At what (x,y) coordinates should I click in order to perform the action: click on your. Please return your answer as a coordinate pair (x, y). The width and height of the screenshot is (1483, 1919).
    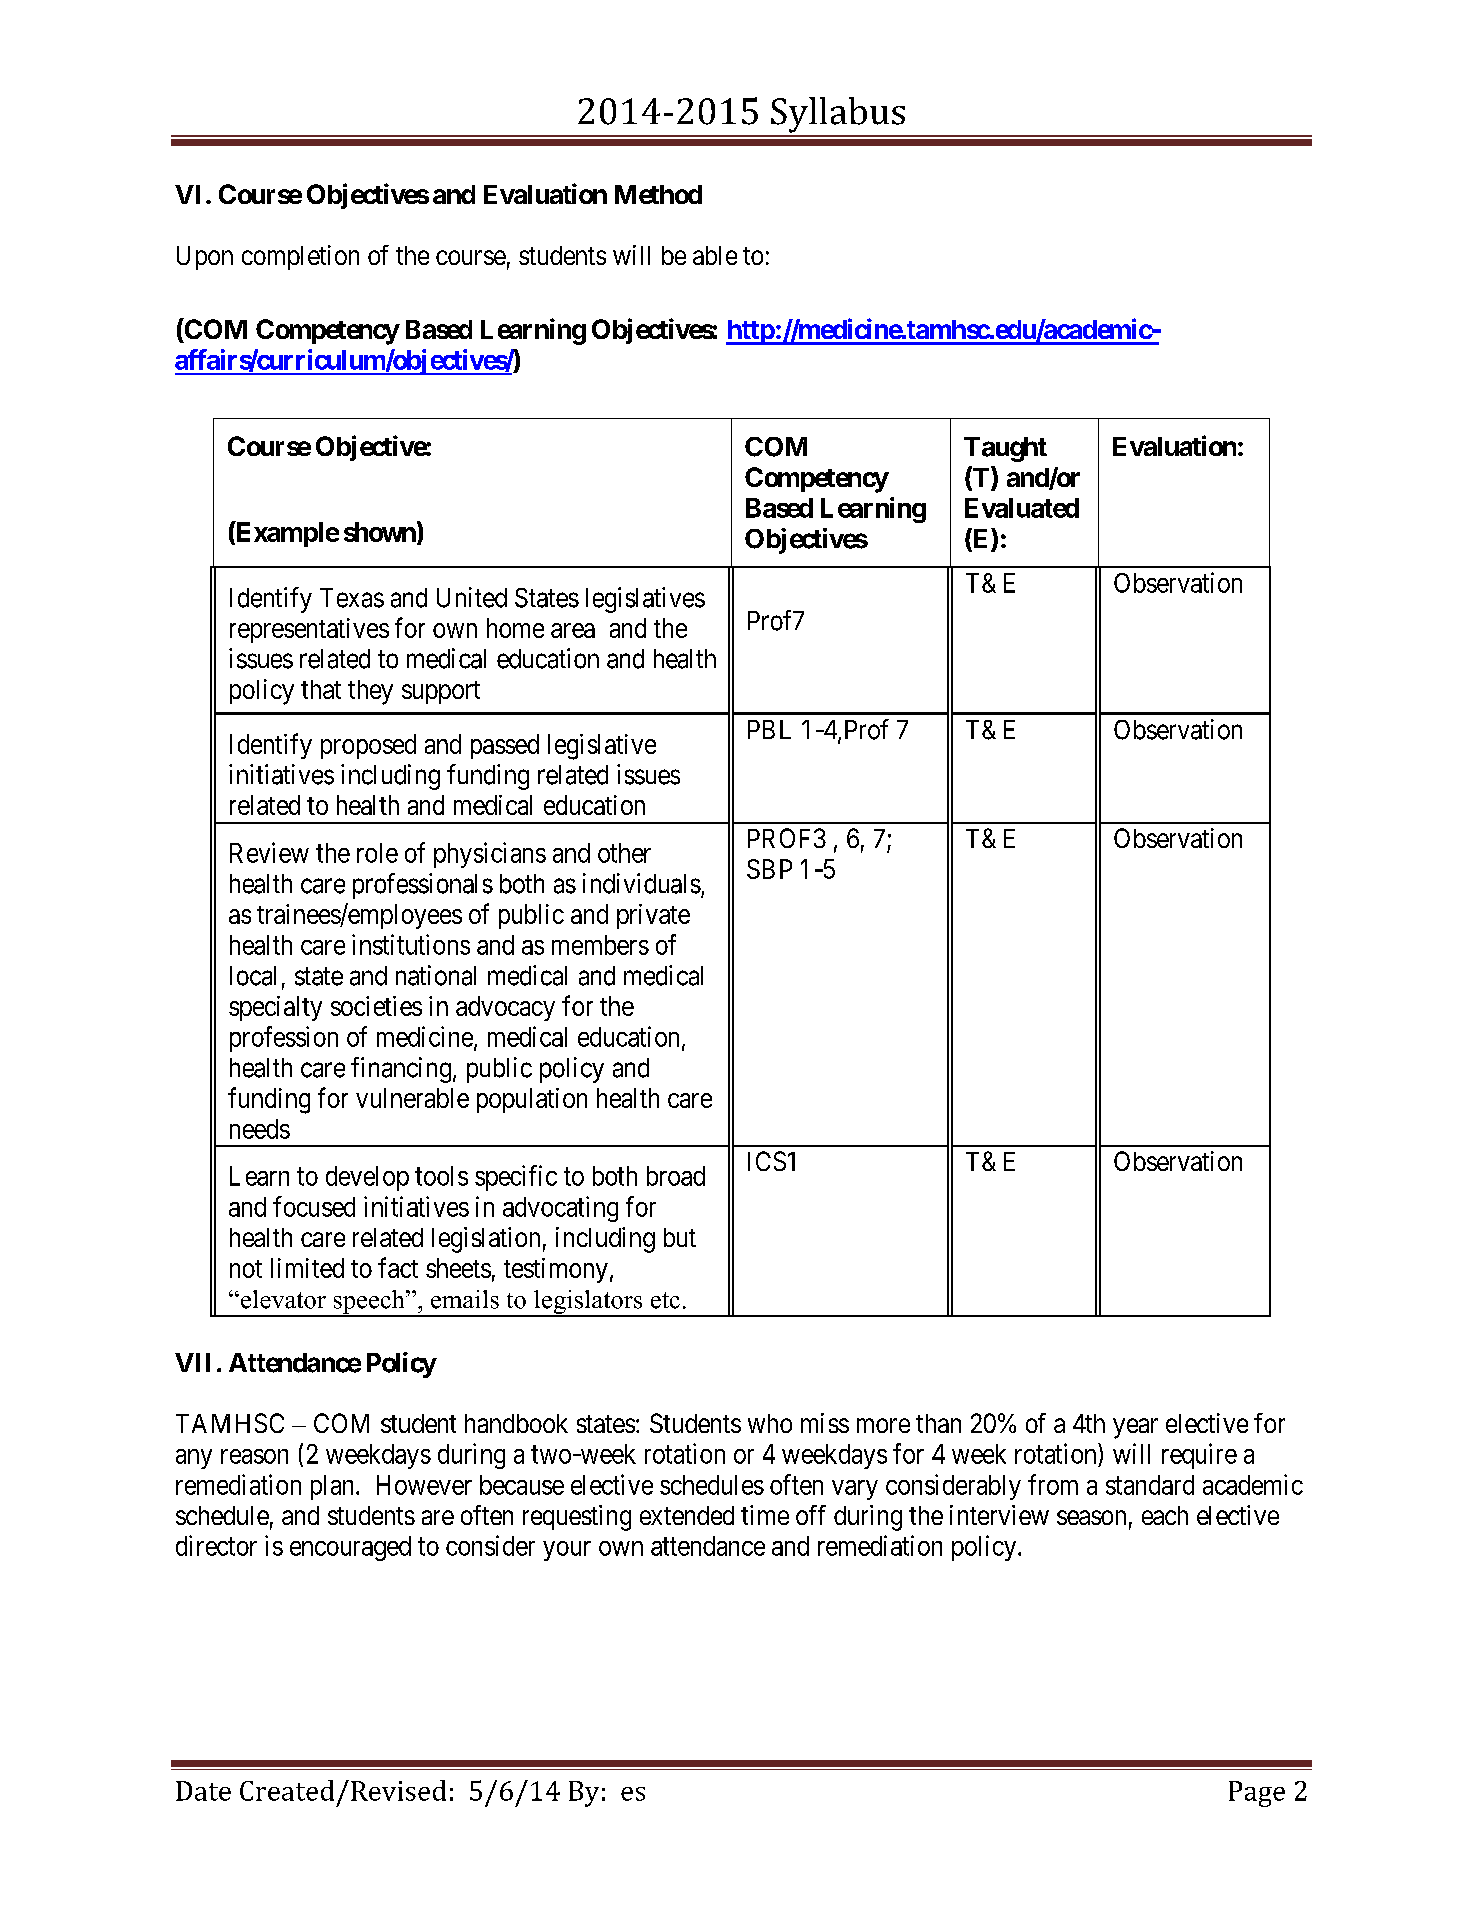
    Looking at the image, I should click on (567, 1551).
